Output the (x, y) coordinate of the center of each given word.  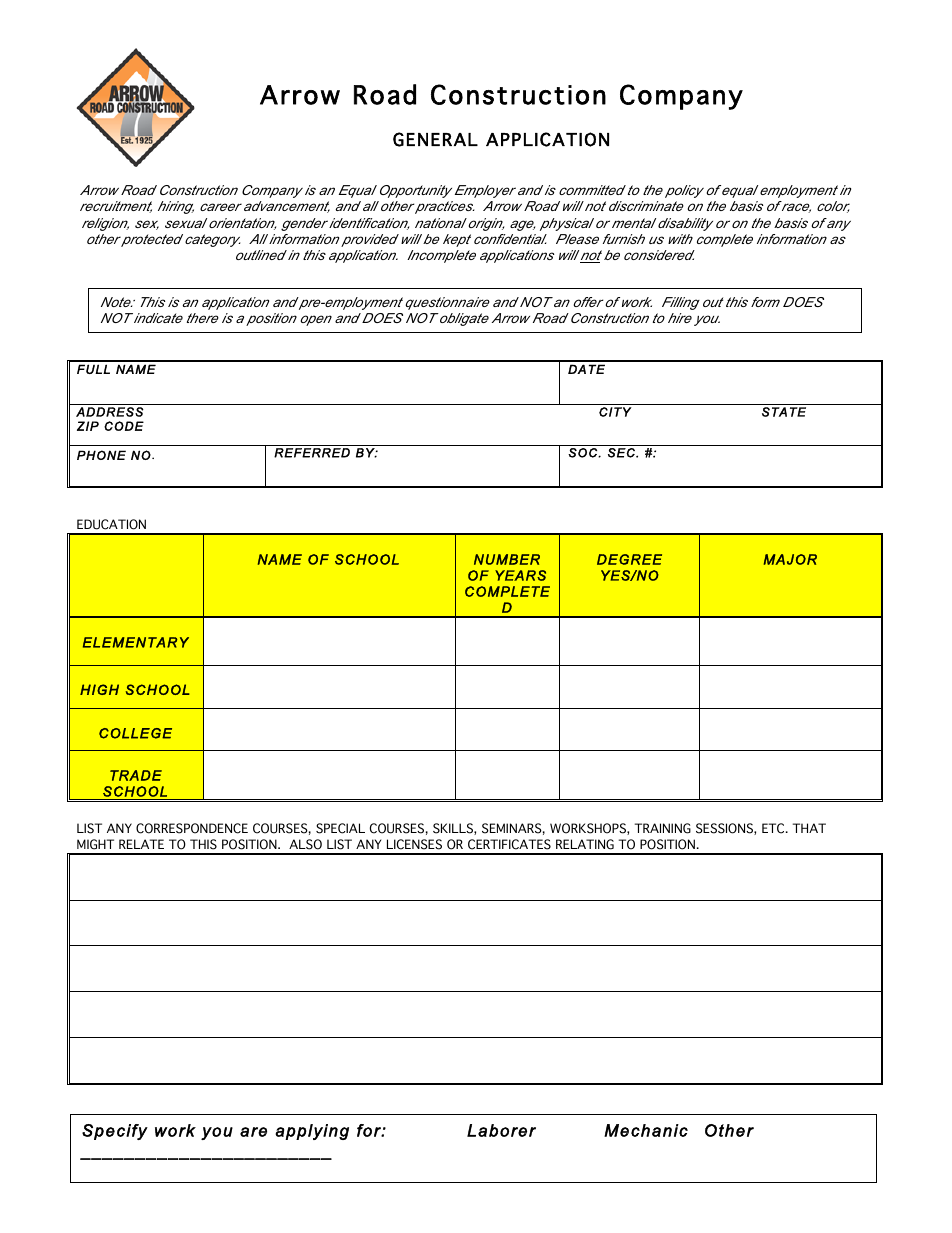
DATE (586, 369)
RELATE (141, 844)
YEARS (520, 575)
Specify (115, 1132)
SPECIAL (340, 828)
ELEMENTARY (136, 642)
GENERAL (435, 139)
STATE (784, 412)
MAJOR (790, 559)
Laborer (501, 1130)
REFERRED (312, 453)
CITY (615, 412)
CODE (124, 426)
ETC (774, 828)
